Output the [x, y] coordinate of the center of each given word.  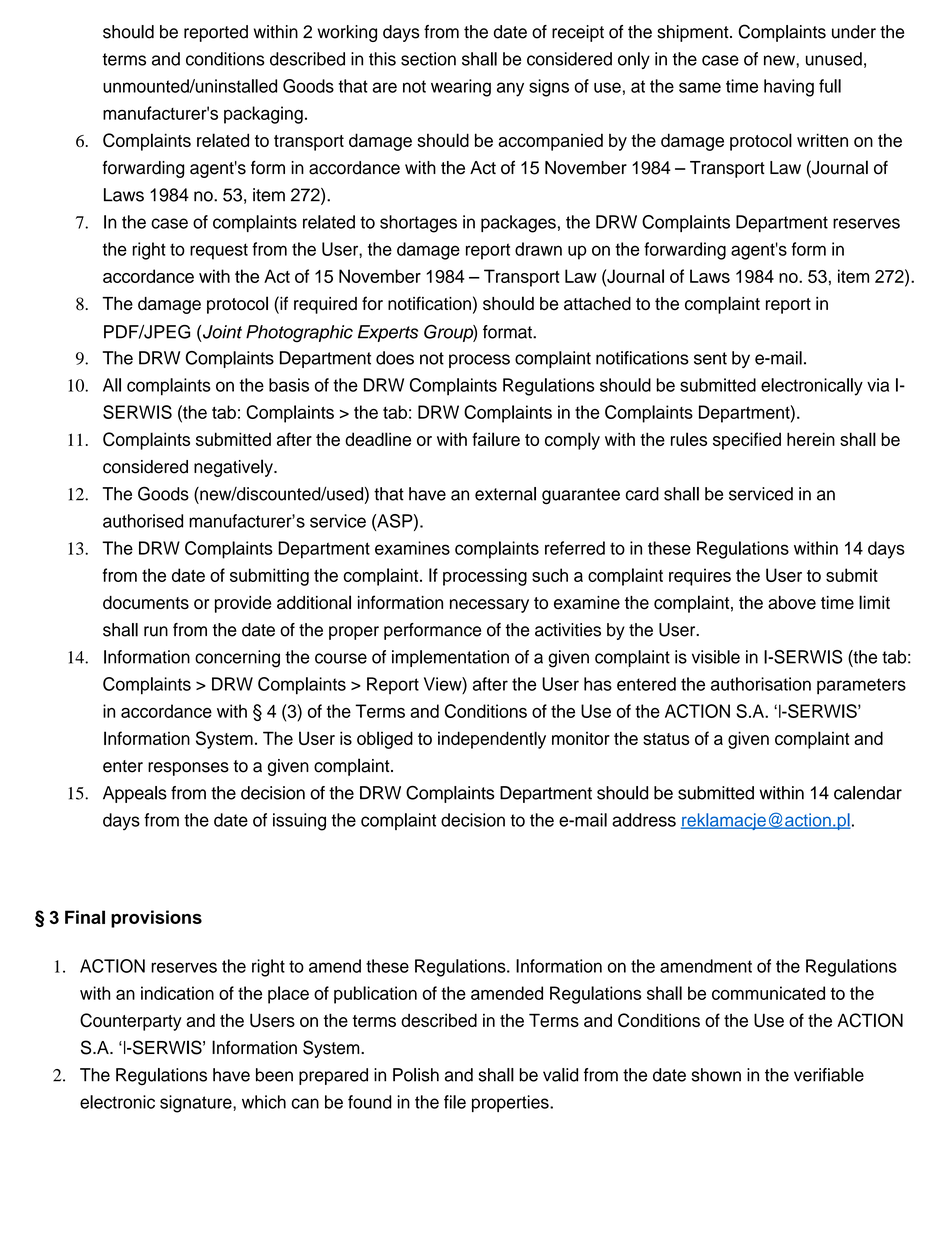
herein [811, 439]
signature [197, 1104]
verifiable [829, 1075]
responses [188, 769]
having [789, 88]
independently [492, 740]
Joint [222, 332]
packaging [263, 115]
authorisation [761, 684]
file [455, 1102]
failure [496, 439]
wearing [461, 88]
